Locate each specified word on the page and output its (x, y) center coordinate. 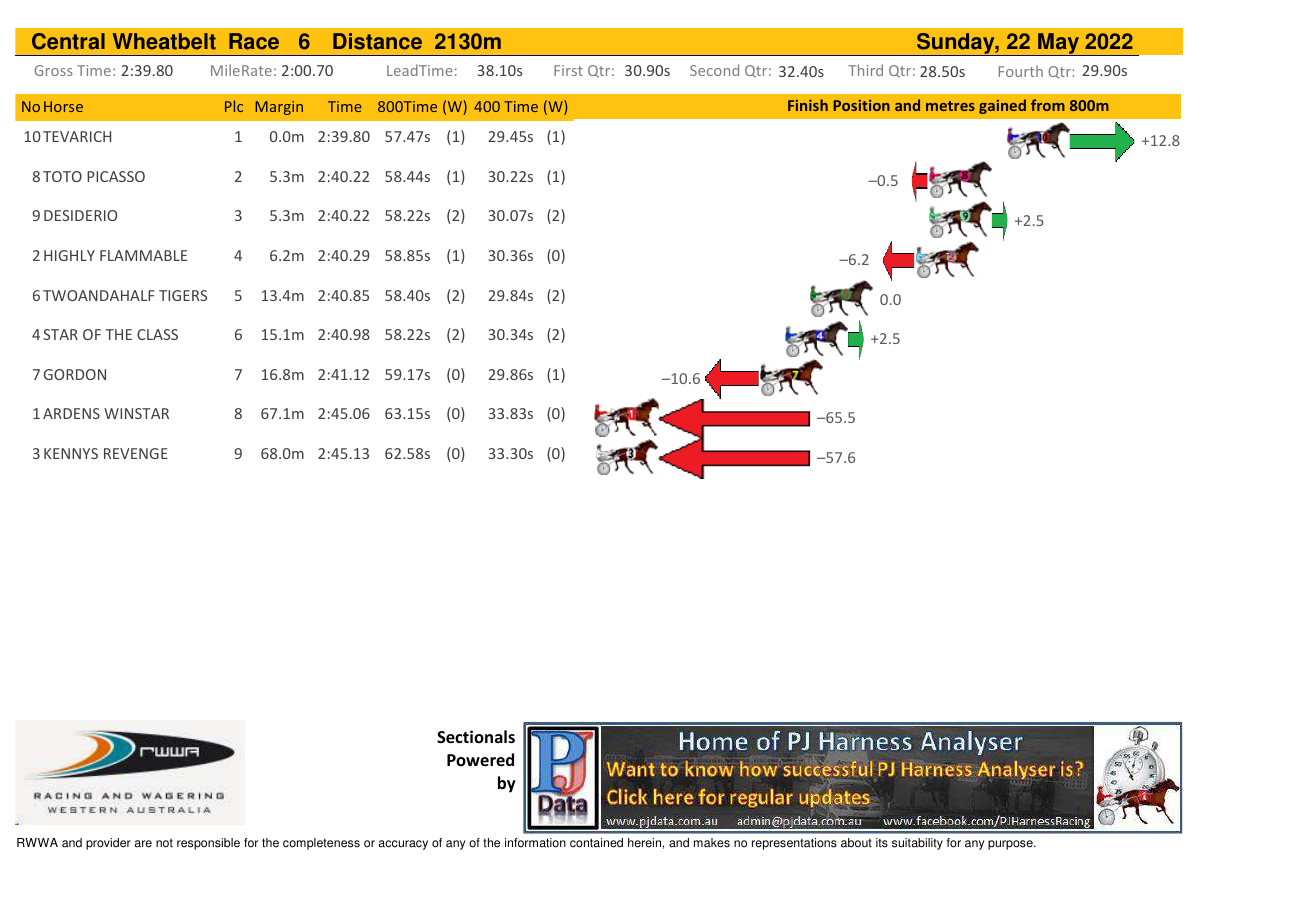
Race (254, 41)
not (164, 843)
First (568, 70)
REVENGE (136, 453)
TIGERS (183, 295)
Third (865, 70)
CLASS (157, 334)
